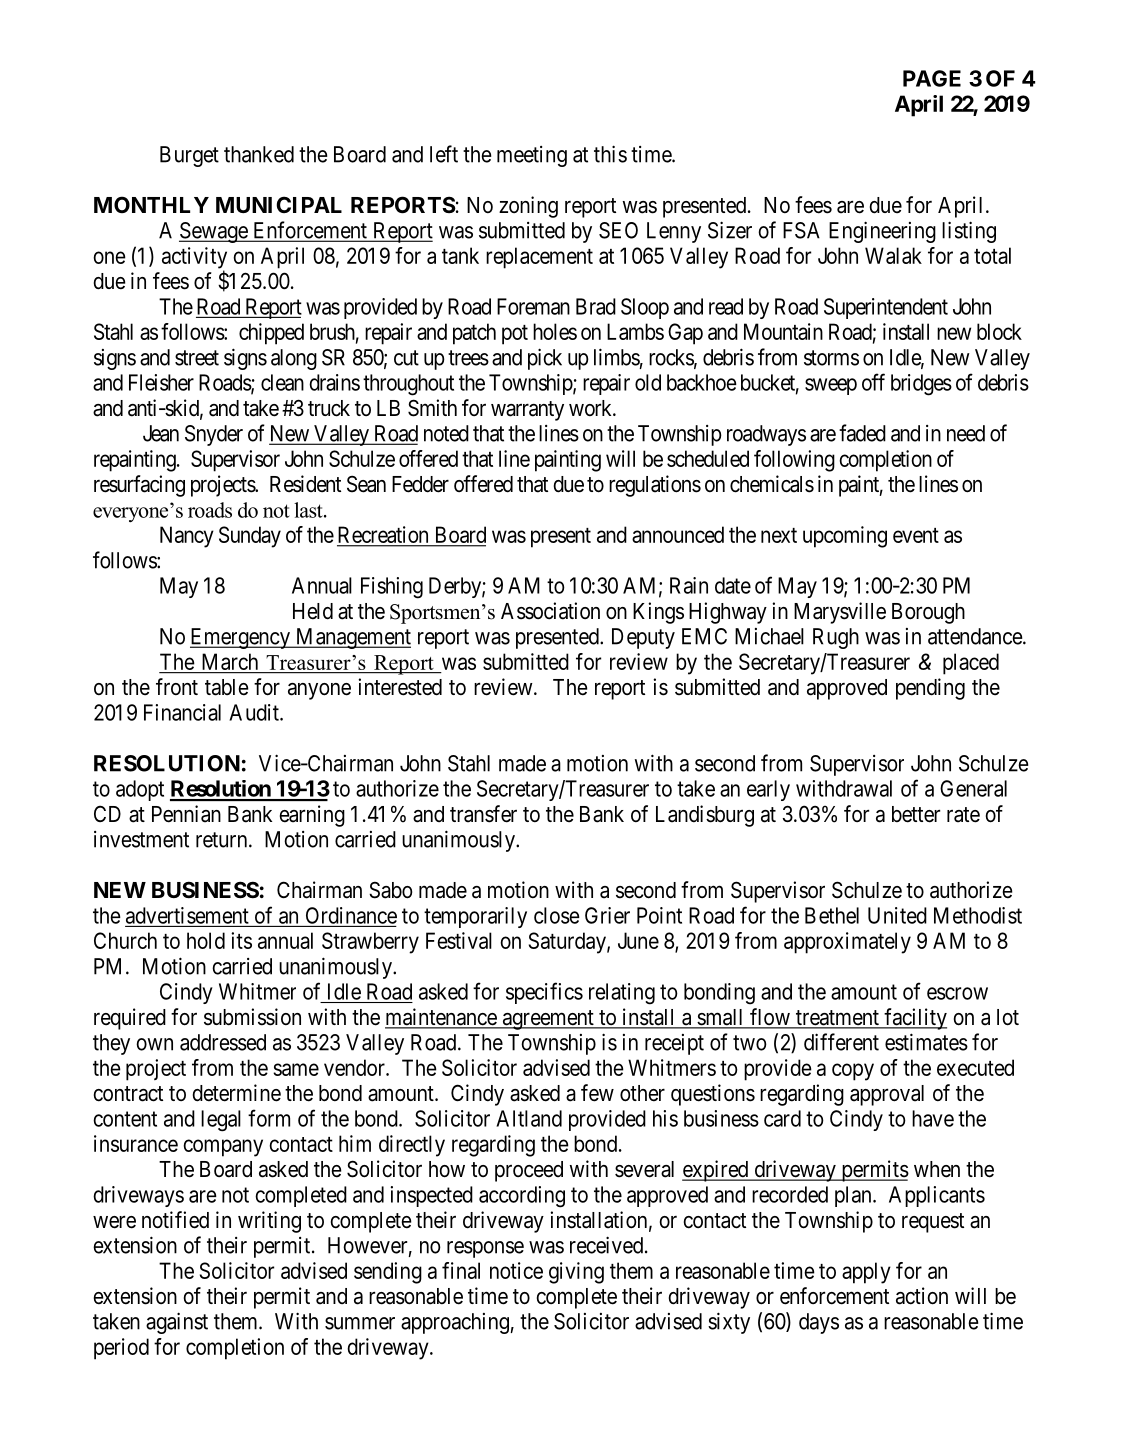  What do you see at coordinates (932, 78) in the screenshot?
I see `PAGE` at bounding box center [932, 78].
